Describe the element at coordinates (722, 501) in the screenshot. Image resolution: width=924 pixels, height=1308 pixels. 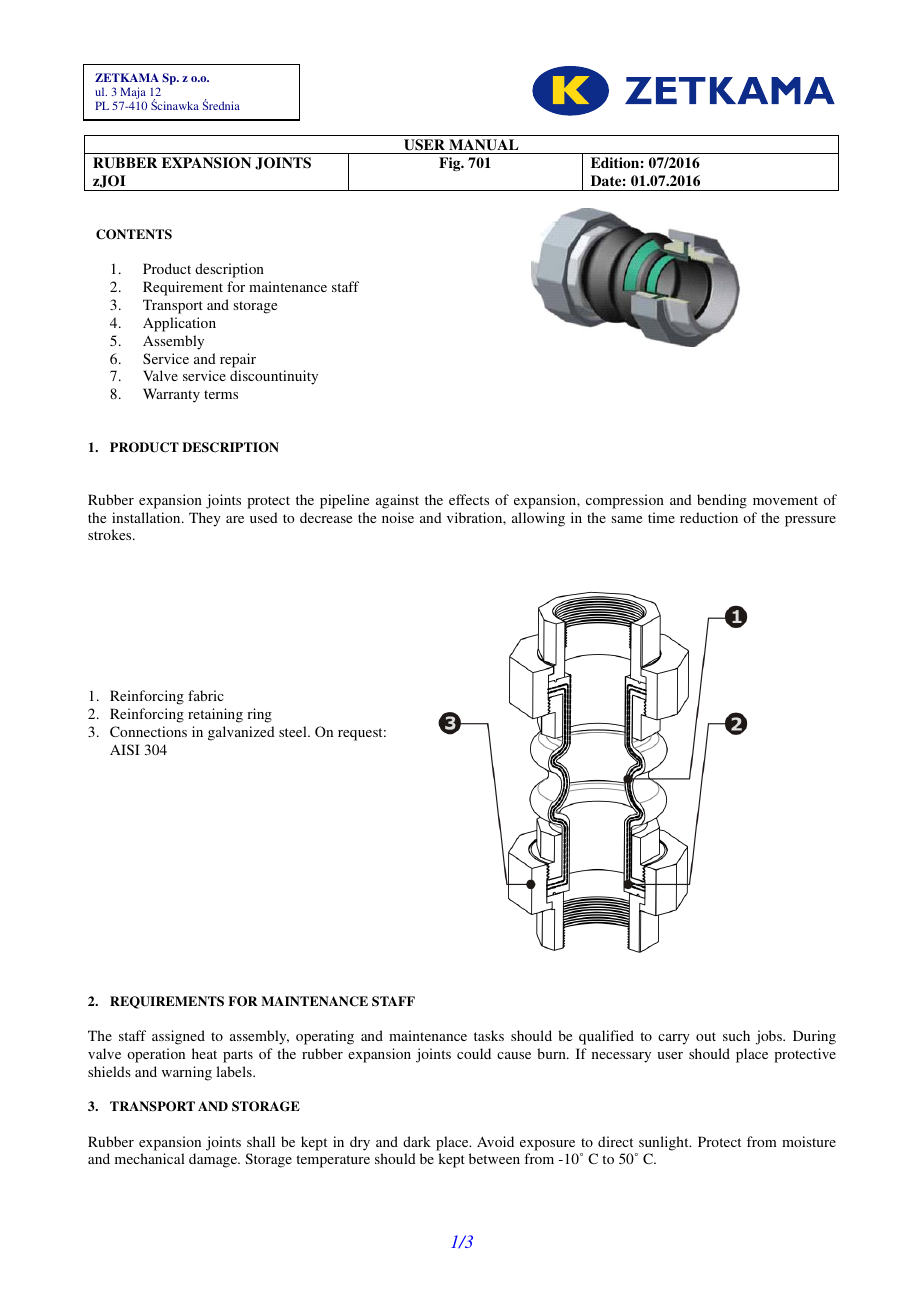
I see `bending` at that location.
